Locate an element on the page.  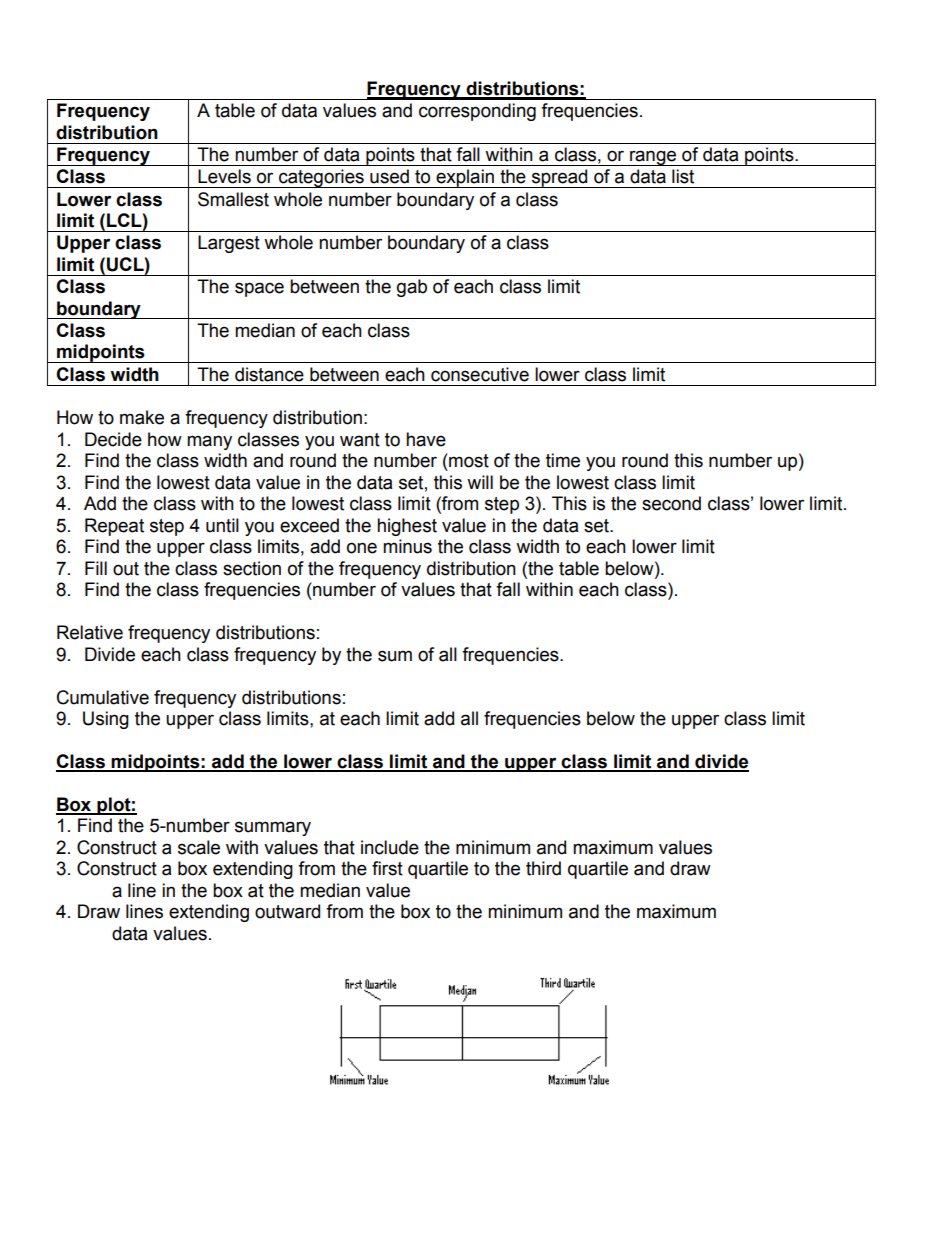
scale is located at coordinates (199, 847).
